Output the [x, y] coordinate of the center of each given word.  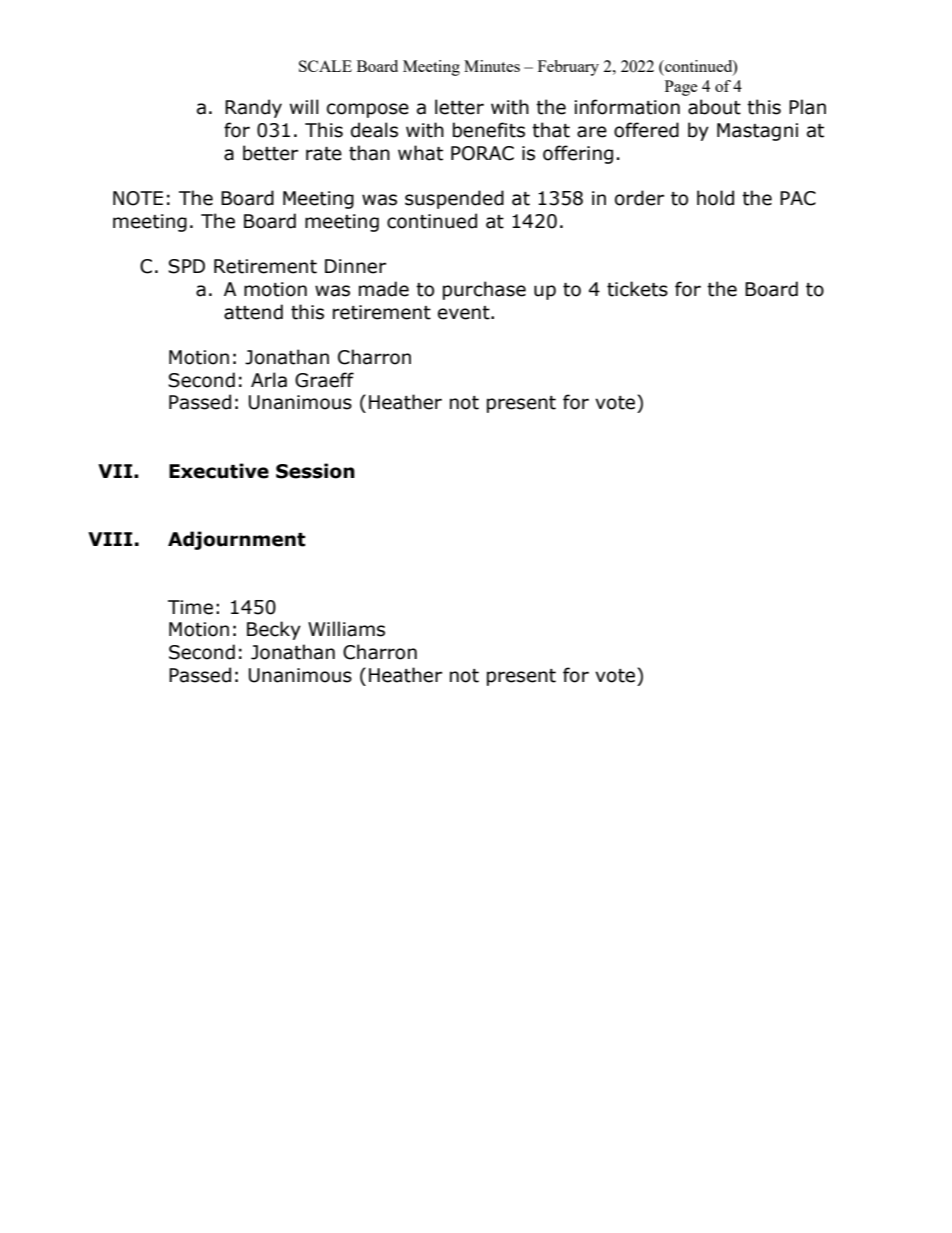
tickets [637, 289]
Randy [253, 108]
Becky [274, 630]
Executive [219, 471]
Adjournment [237, 540]
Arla [269, 380]
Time [190, 607]
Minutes [492, 66]
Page [681, 88]
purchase [484, 290]
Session [315, 471]
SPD [186, 266]
